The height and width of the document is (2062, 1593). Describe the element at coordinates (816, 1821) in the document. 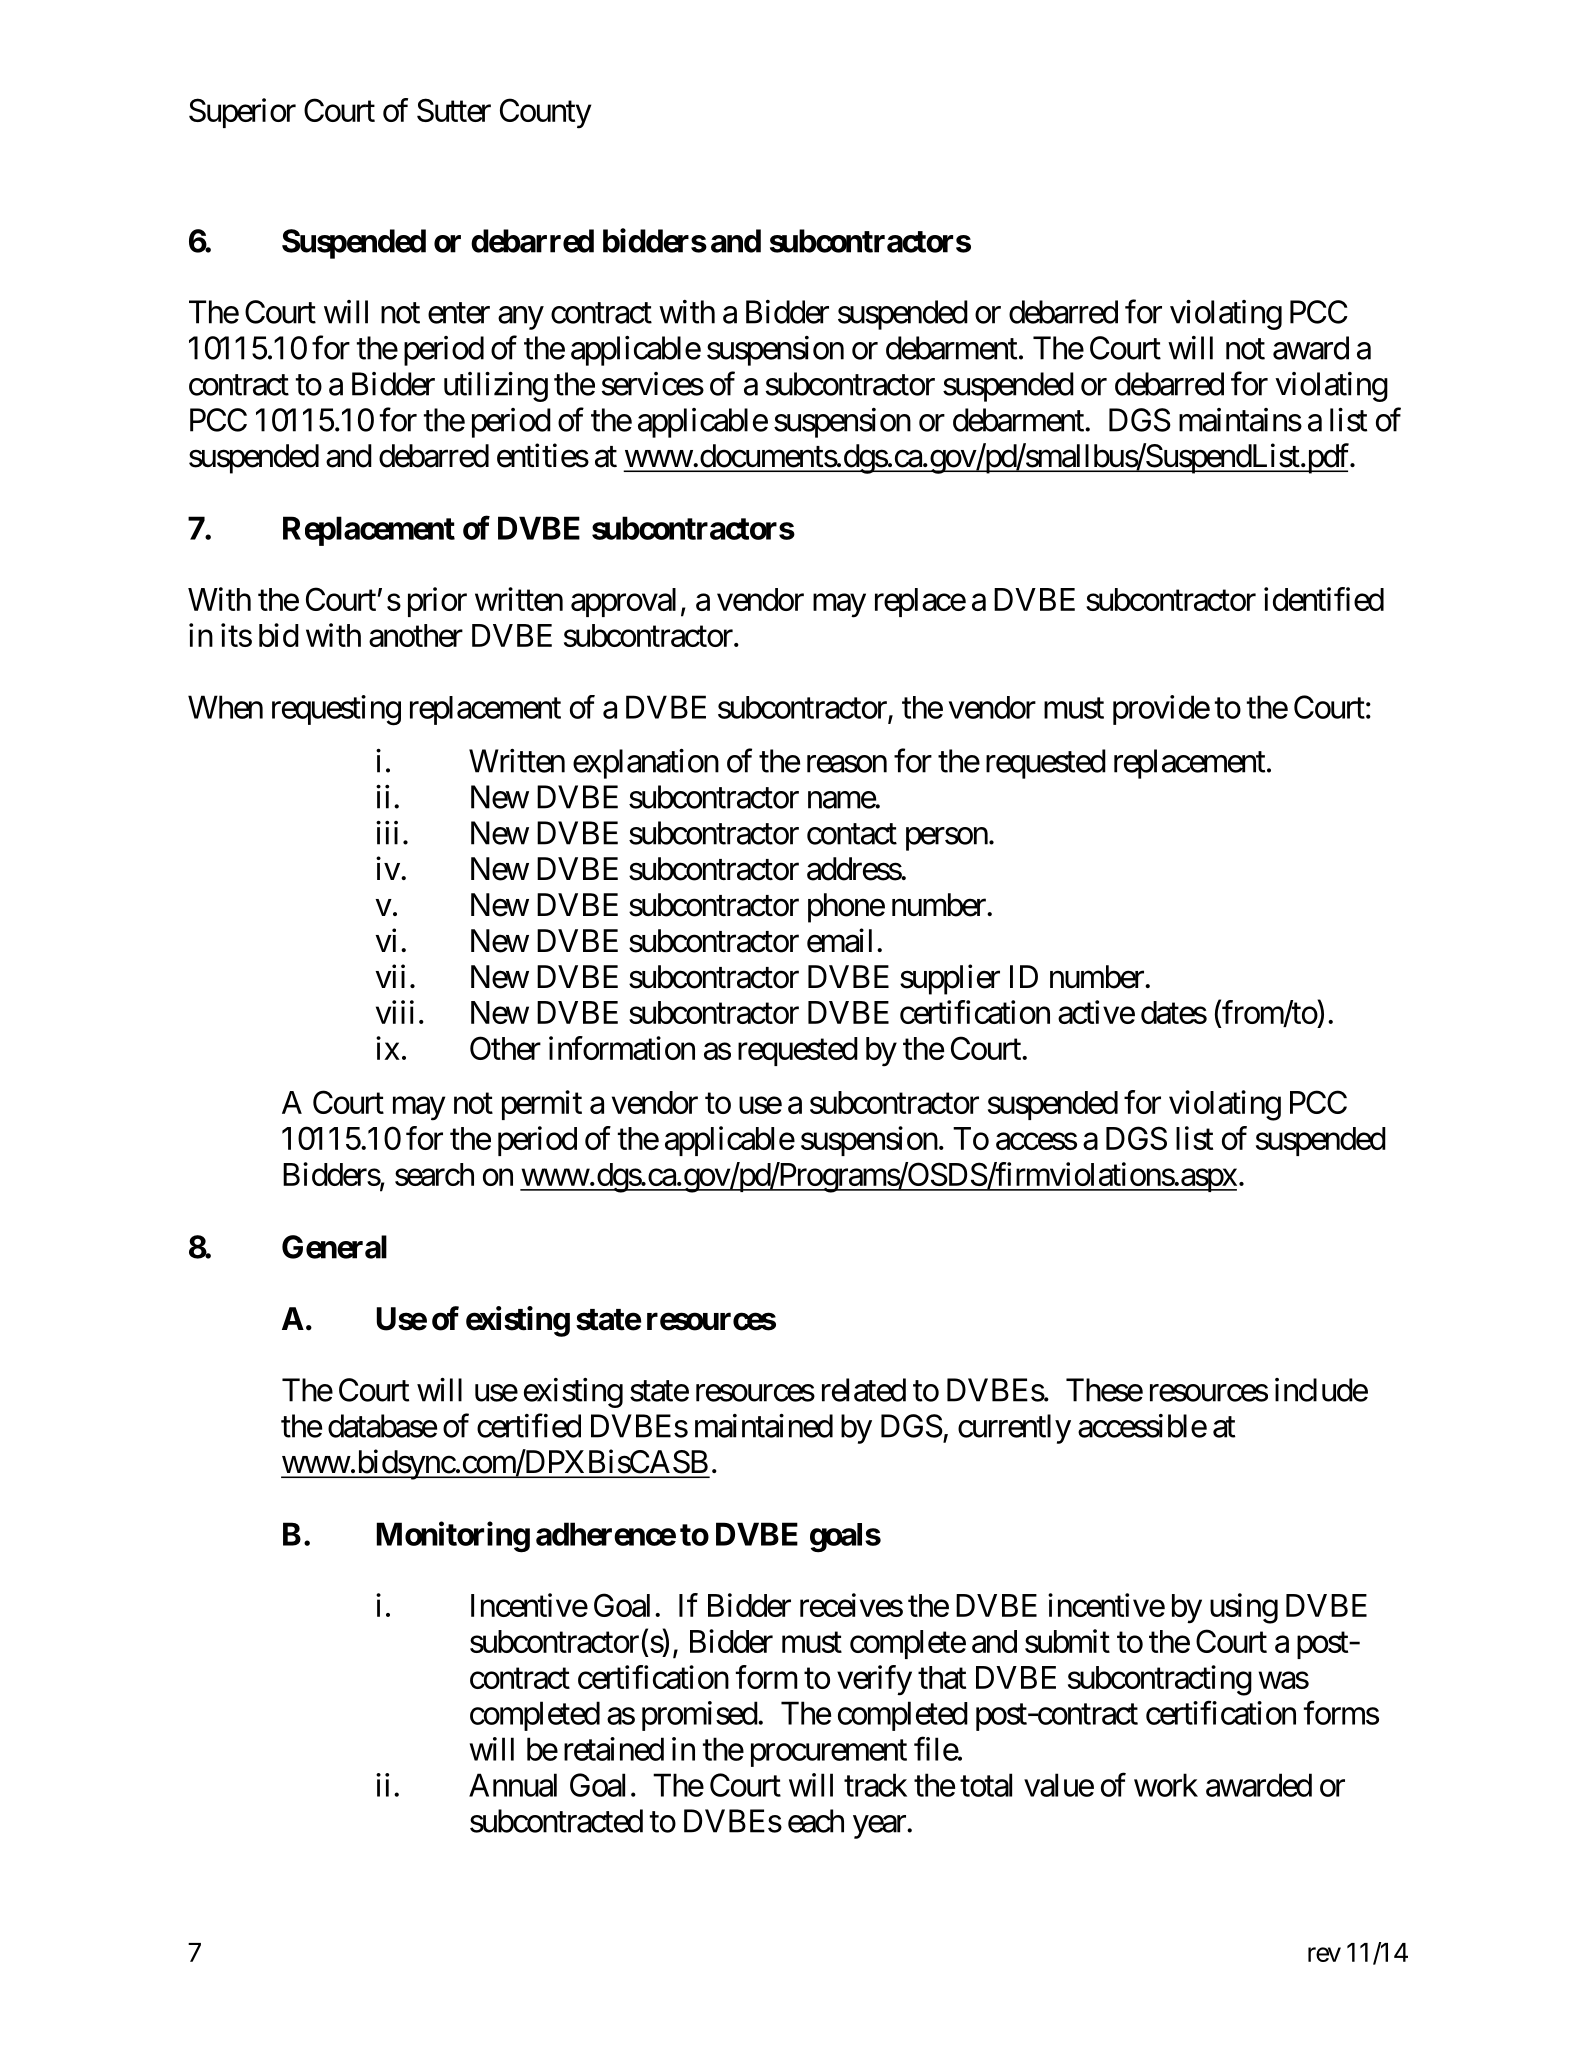

I see `each` at that location.
